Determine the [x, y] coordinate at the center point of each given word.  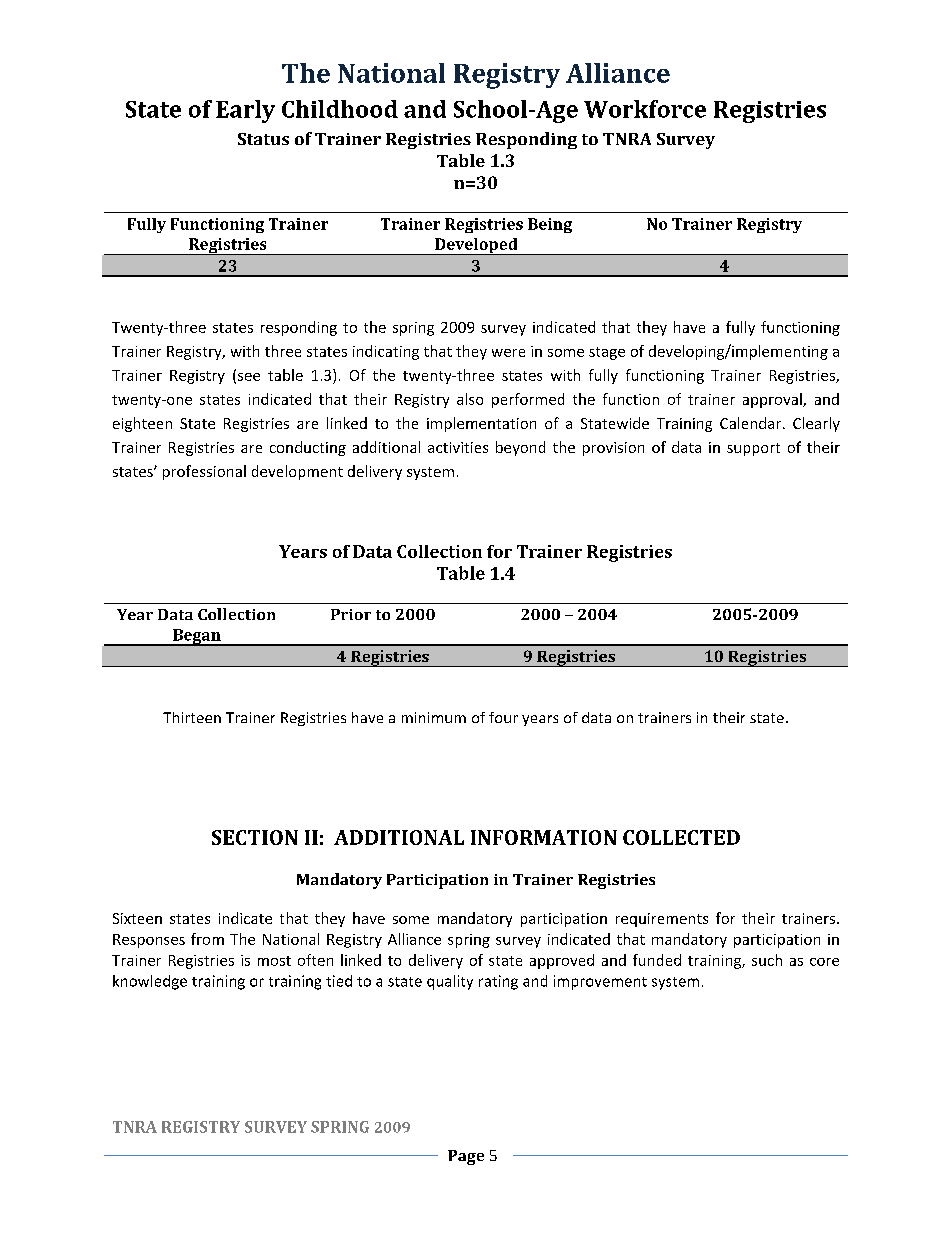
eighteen [142, 424]
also [470, 399]
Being [550, 225]
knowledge [150, 982]
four [503, 717]
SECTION [255, 837]
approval [773, 400]
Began [197, 637]
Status [263, 139]
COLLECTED [681, 837]
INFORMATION [544, 837]
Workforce [645, 109]
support [753, 449]
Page [466, 1157]
